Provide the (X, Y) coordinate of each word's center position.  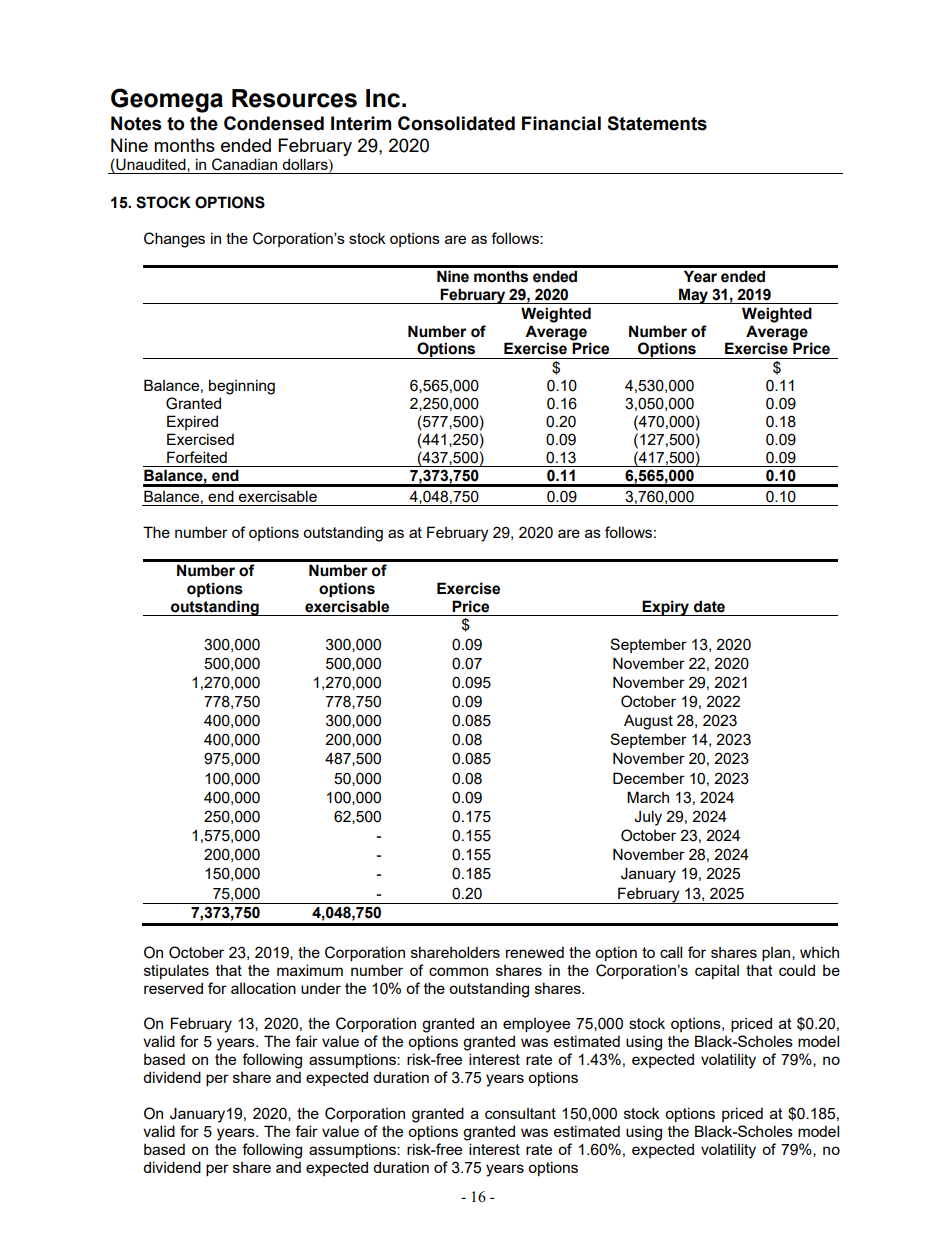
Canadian (244, 164)
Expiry (665, 608)
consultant (520, 1113)
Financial (561, 123)
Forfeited (197, 457)
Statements (657, 123)
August (648, 722)
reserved (173, 988)
